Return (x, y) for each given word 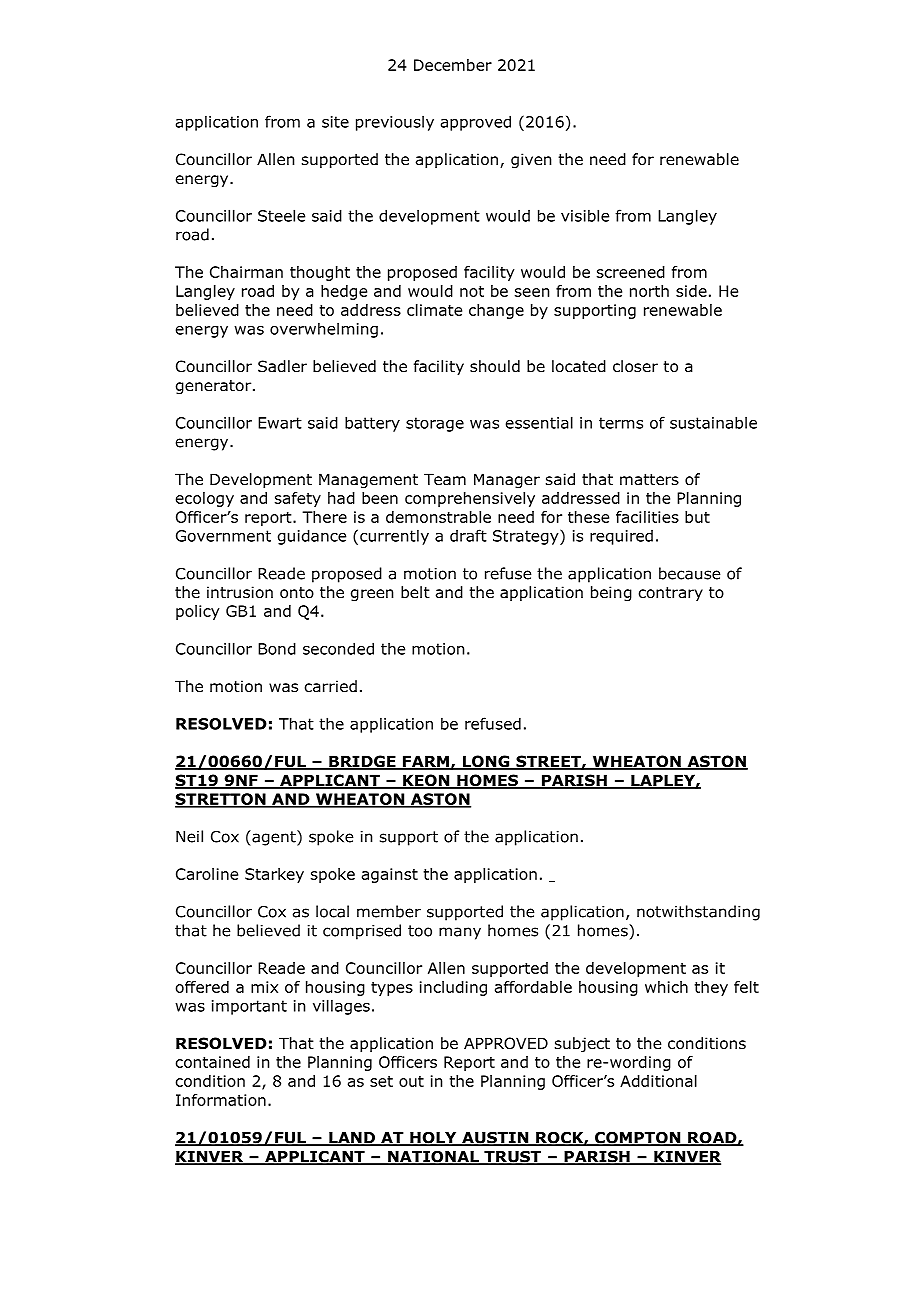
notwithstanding (698, 913)
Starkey (274, 875)
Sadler (282, 366)
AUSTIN (495, 1139)
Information (221, 1100)
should (495, 366)
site (335, 122)
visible (585, 215)
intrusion (240, 592)
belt (415, 592)
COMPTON (638, 1138)
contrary (671, 594)
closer (635, 366)
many (460, 933)
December (453, 65)
